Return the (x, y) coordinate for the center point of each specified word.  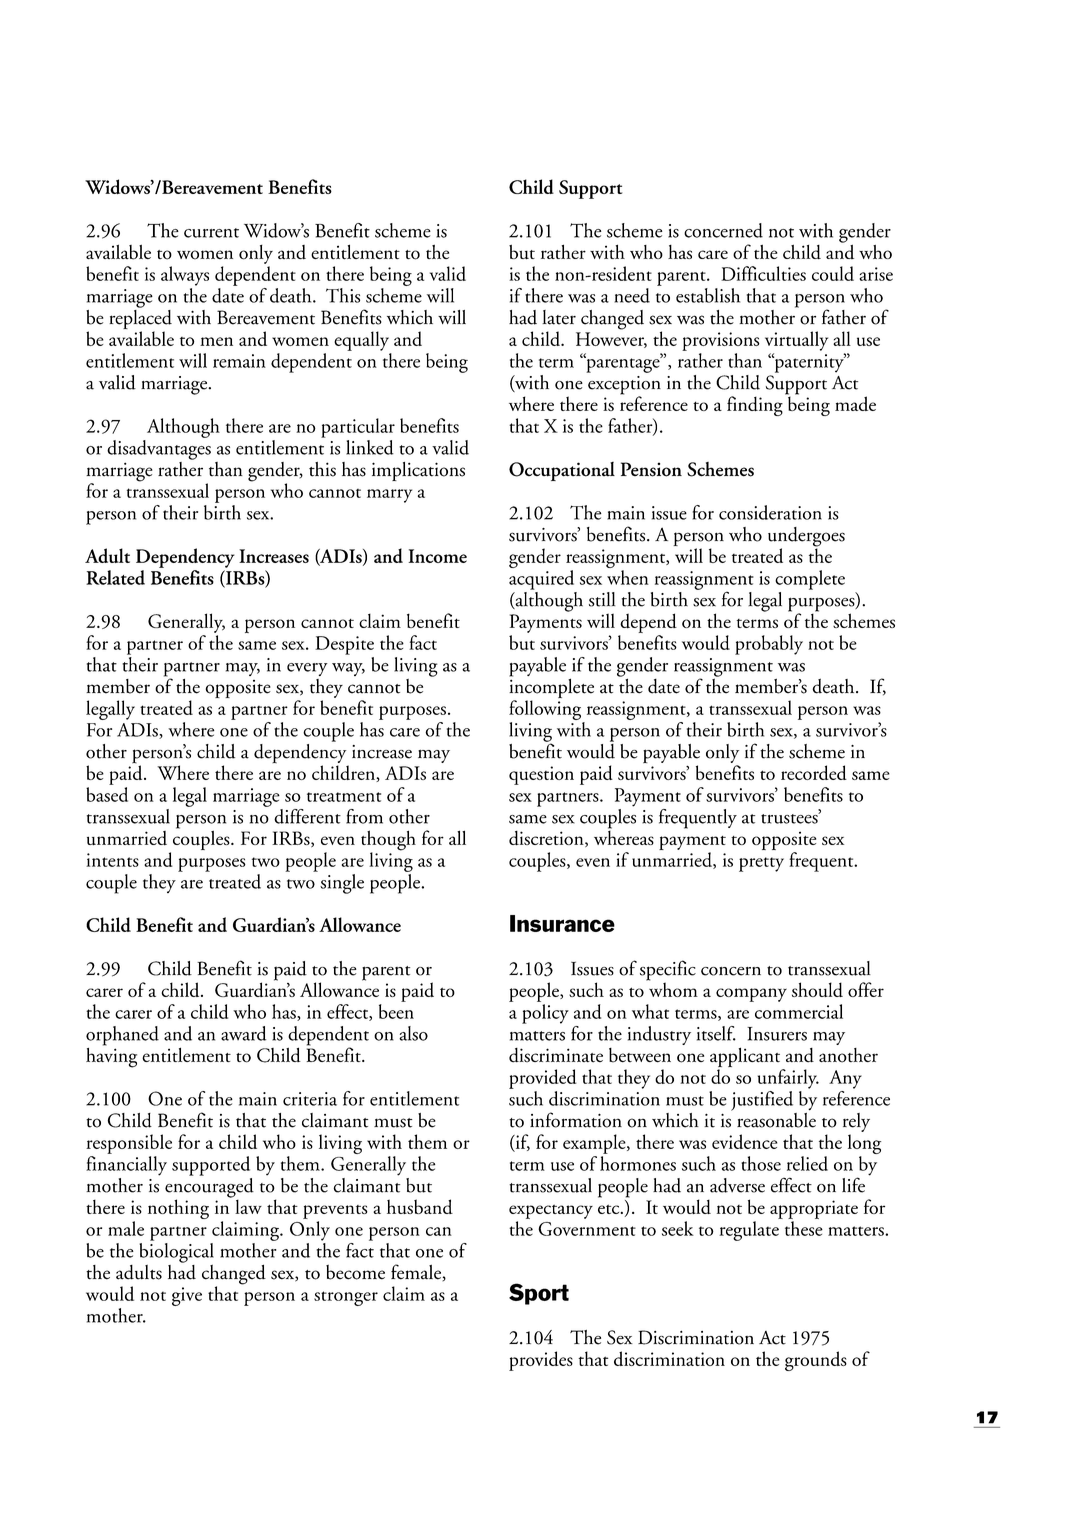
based (107, 794)
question (541, 775)
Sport (539, 1294)
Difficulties (763, 273)
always (185, 276)
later (559, 317)
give (187, 1296)
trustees (790, 818)
